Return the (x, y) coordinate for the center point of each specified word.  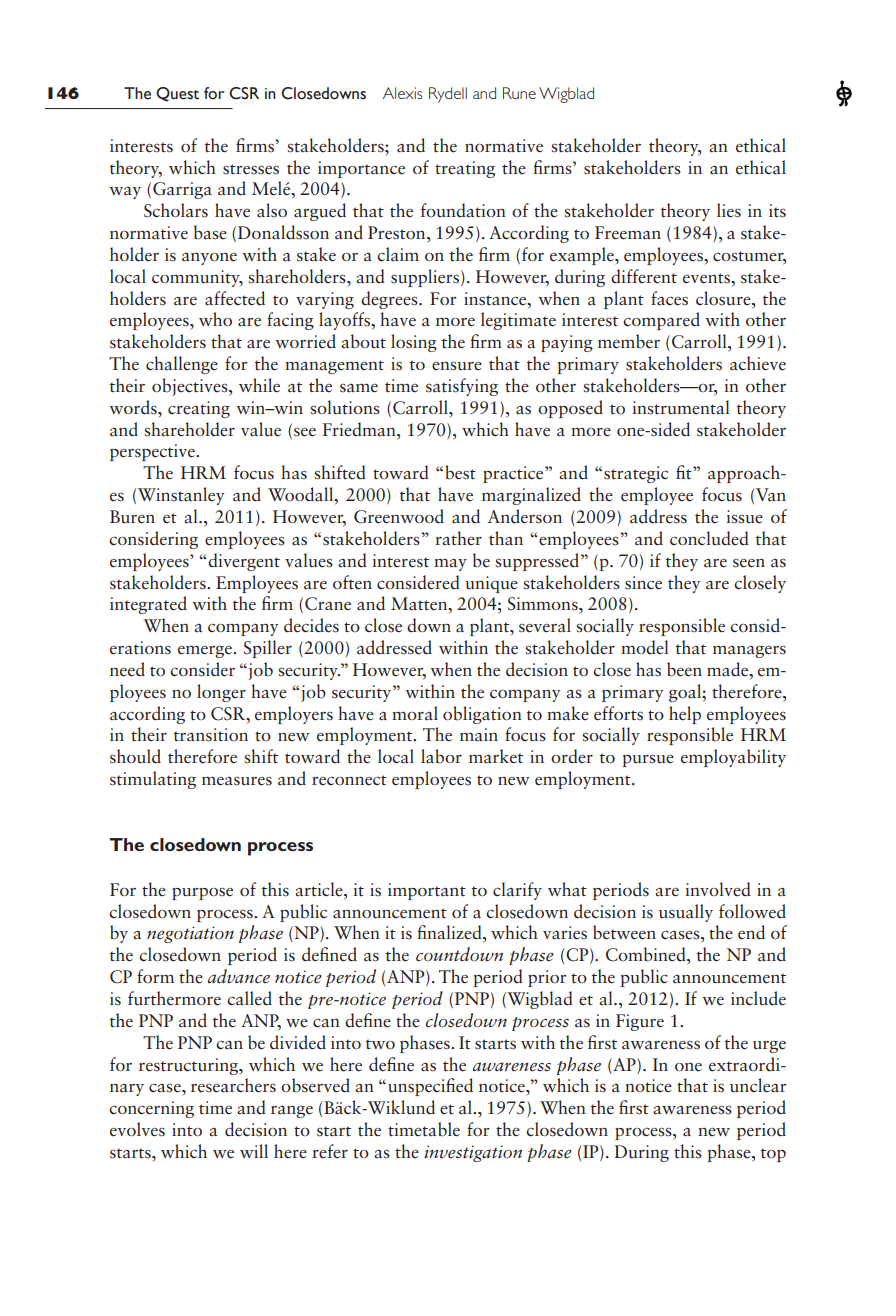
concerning (151, 1109)
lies (729, 210)
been (684, 669)
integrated (148, 605)
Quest (177, 94)
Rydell (448, 95)
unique (492, 584)
